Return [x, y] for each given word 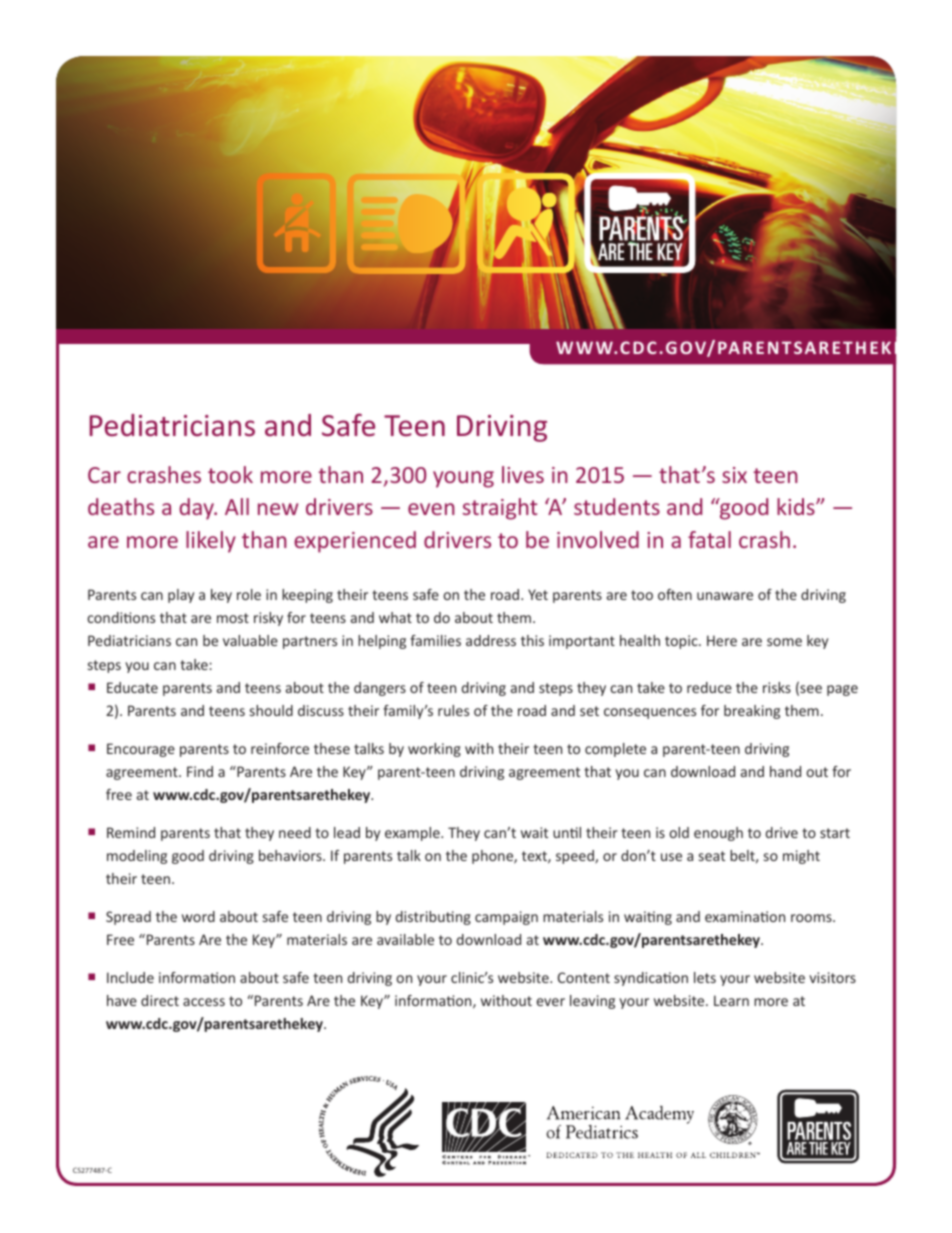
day [197, 509]
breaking [752, 712]
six [734, 475]
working [434, 750]
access [204, 1002]
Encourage [141, 750]
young [463, 479]
